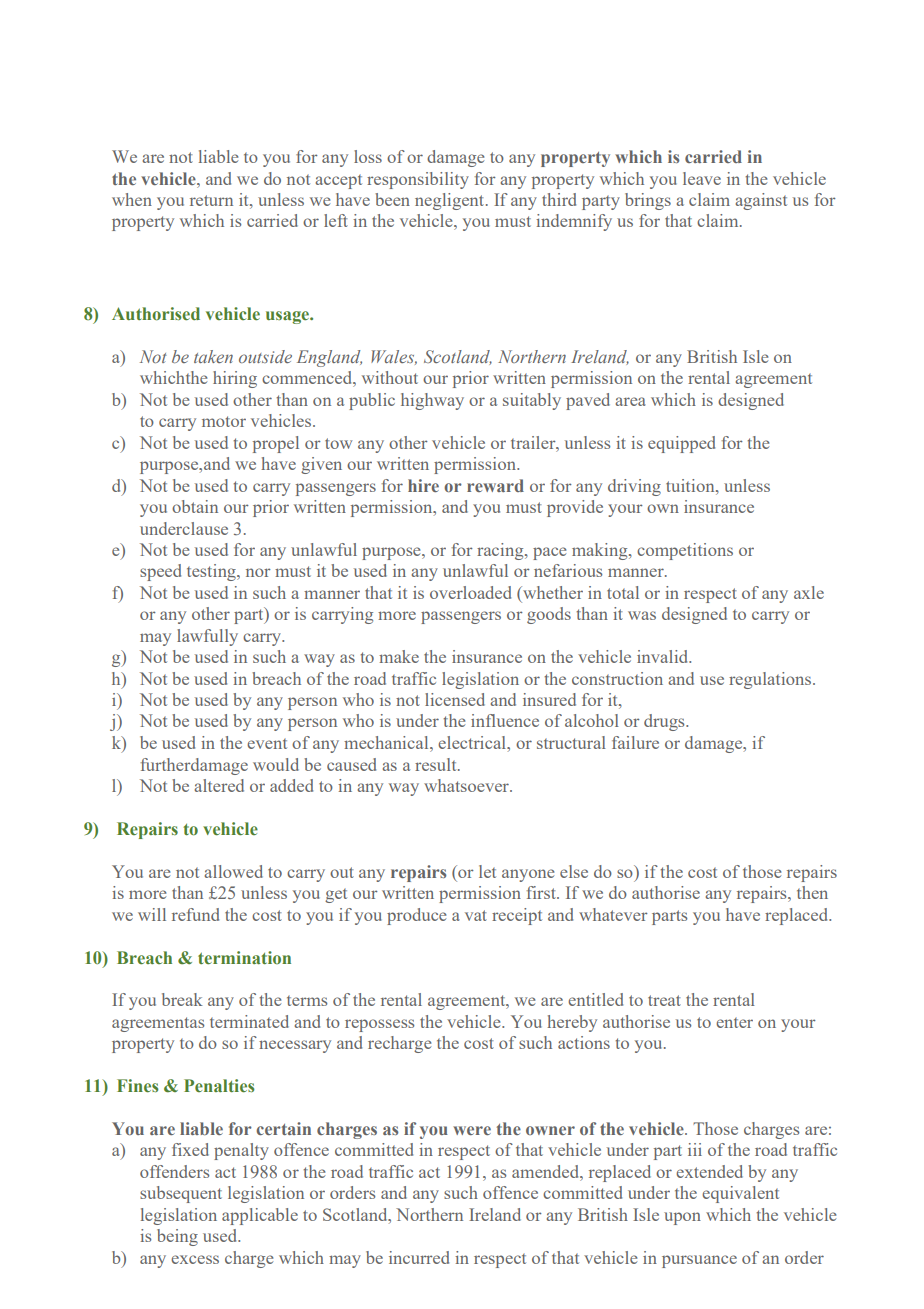 Image resolution: width=924 pixels, height=1309 pixels. Describe the element at coordinates (455, 699) in the image. I see `licensed` at that location.
